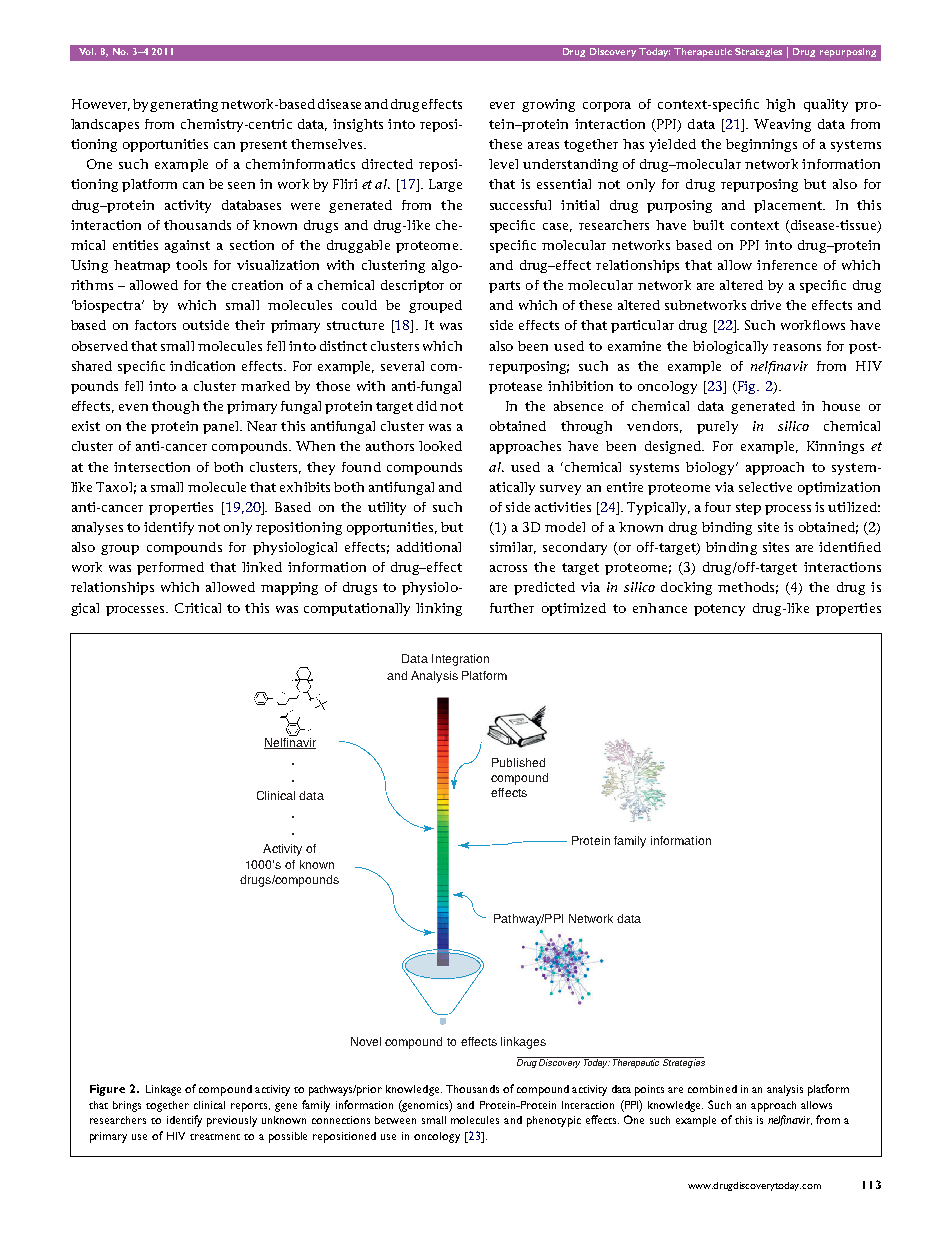  I want to click on looked, so click(440, 446).
